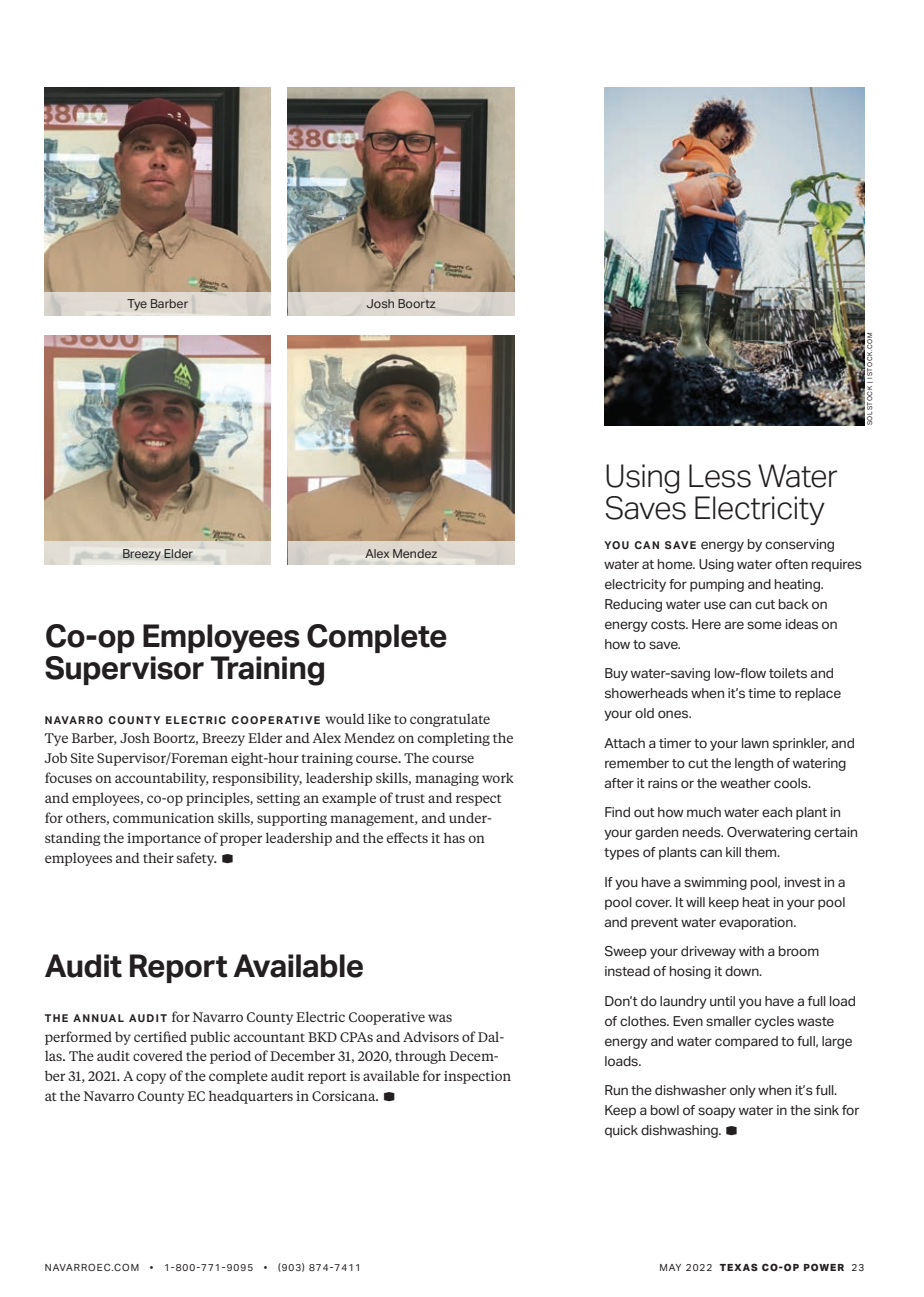 This document has height=1297, width=924. Describe the element at coordinates (151, 1078) in the document. I see `copy` at that location.
